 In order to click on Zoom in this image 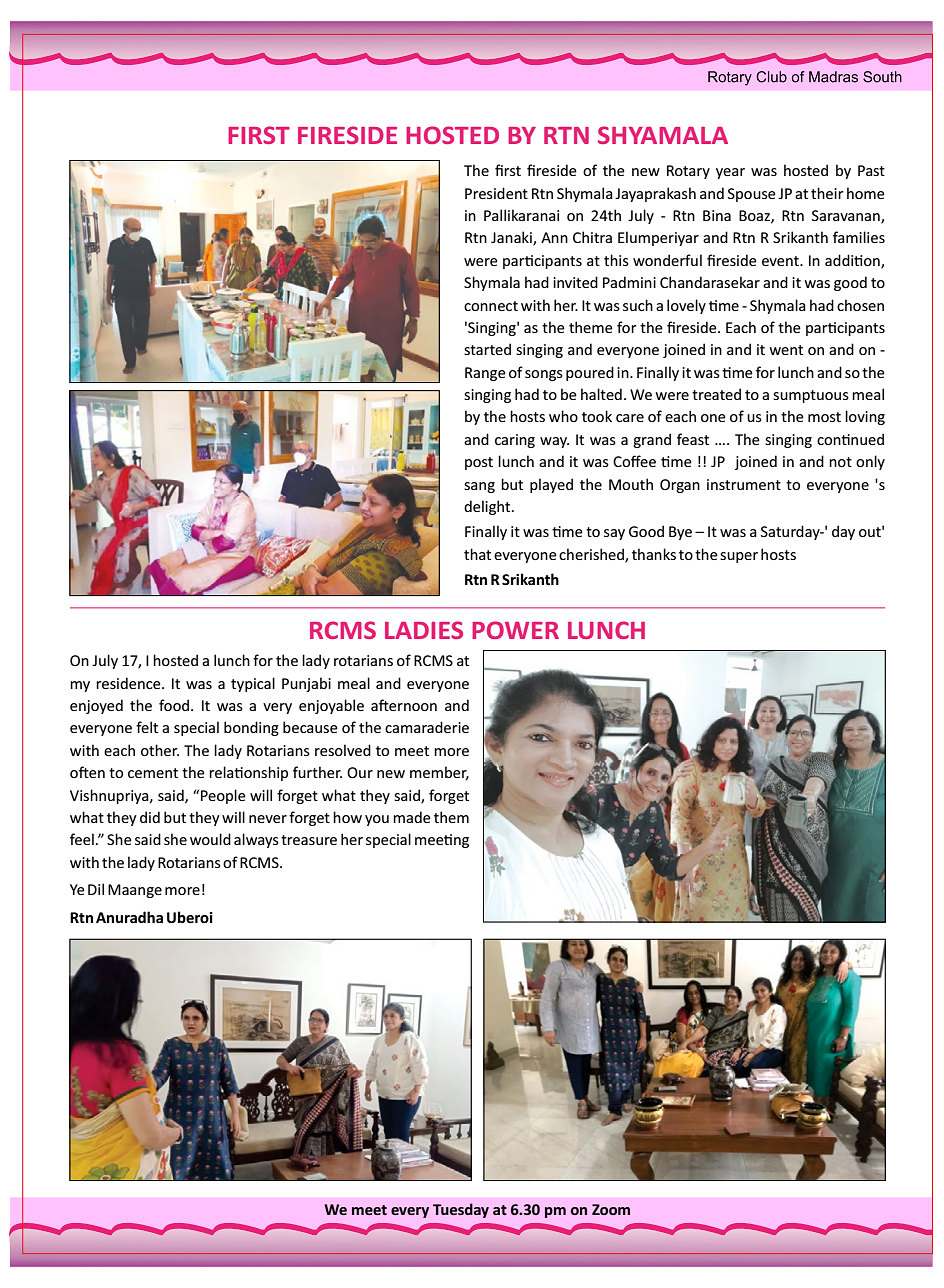, I will do `click(611, 1209)`.
